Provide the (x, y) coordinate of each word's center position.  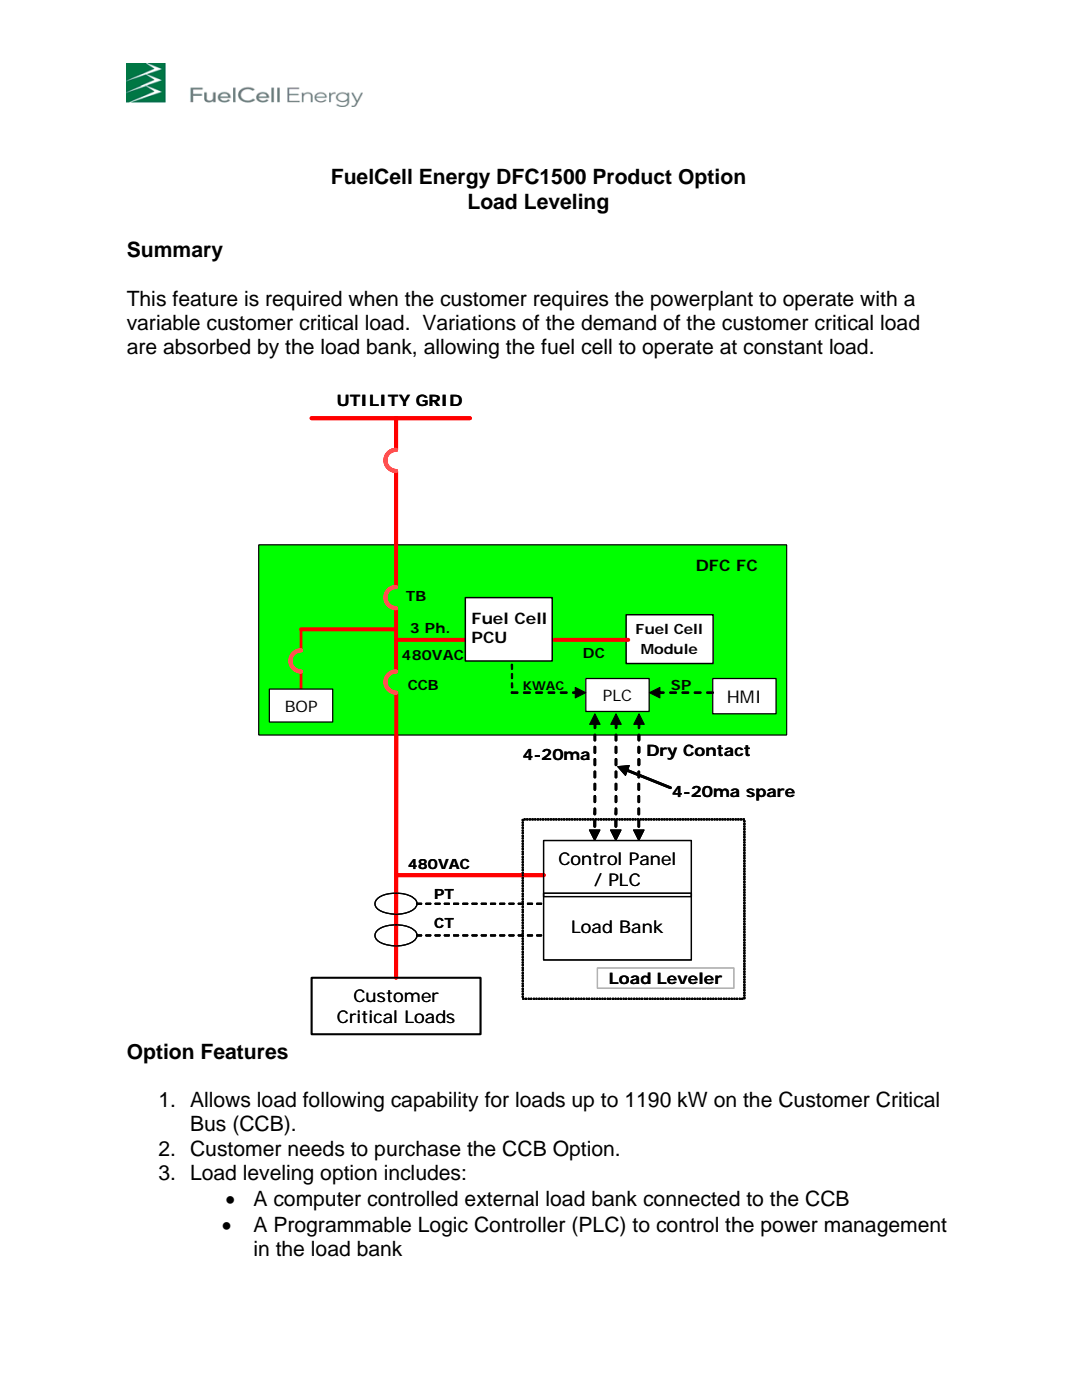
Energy (455, 178)
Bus (208, 1123)
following (343, 1101)
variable (163, 322)
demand (618, 322)
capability (435, 1101)
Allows (220, 1100)
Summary (175, 251)
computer (317, 1201)
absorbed (206, 347)
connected (691, 1199)
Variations (469, 323)
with (878, 298)
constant (783, 347)
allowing (461, 349)
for (497, 1099)
